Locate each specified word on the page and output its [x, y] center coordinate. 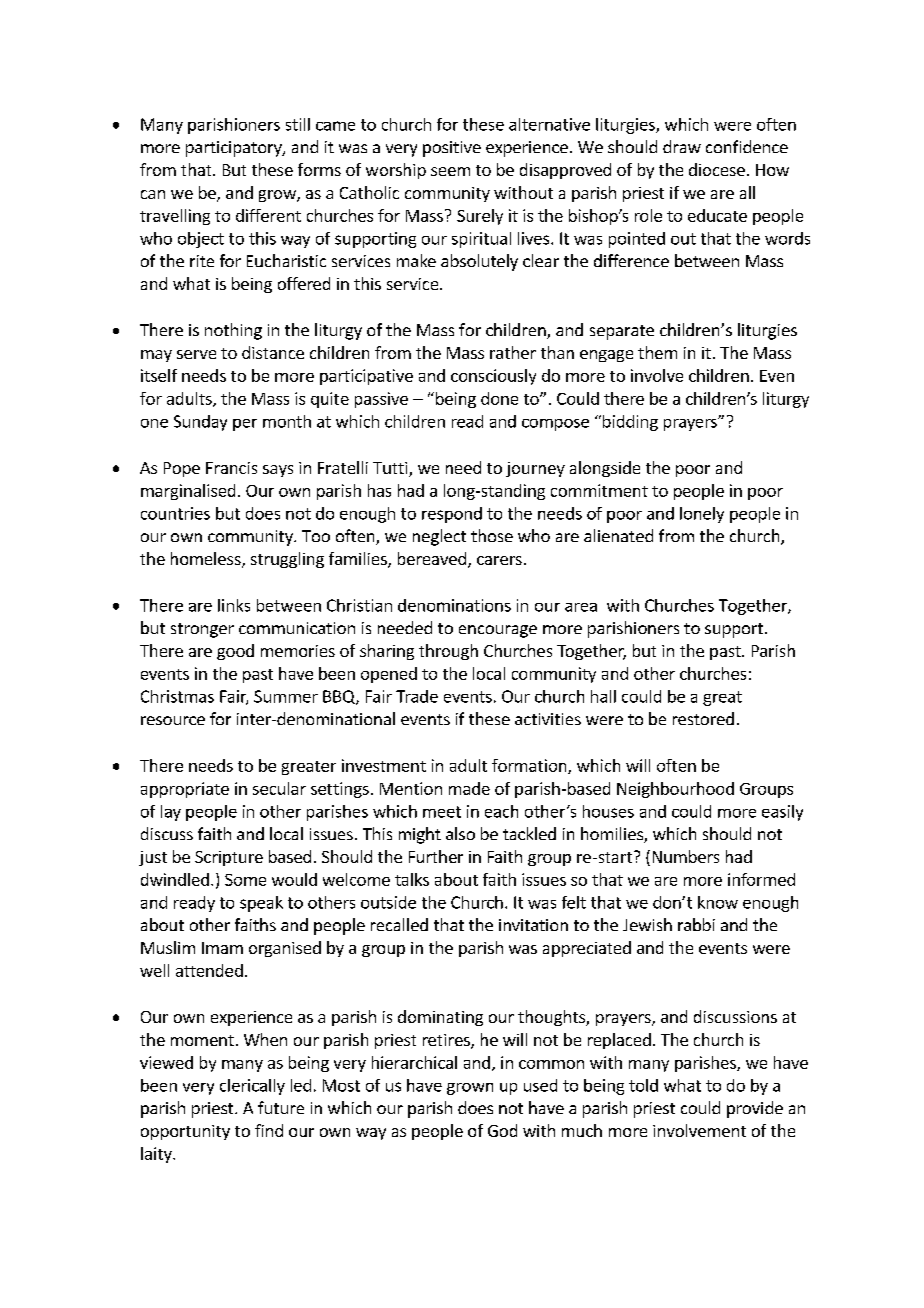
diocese [717, 169]
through [448, 652]
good [235, 652]
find [269, 1130]
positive [452, 149]
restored [703, 718]
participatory [235, 149]
